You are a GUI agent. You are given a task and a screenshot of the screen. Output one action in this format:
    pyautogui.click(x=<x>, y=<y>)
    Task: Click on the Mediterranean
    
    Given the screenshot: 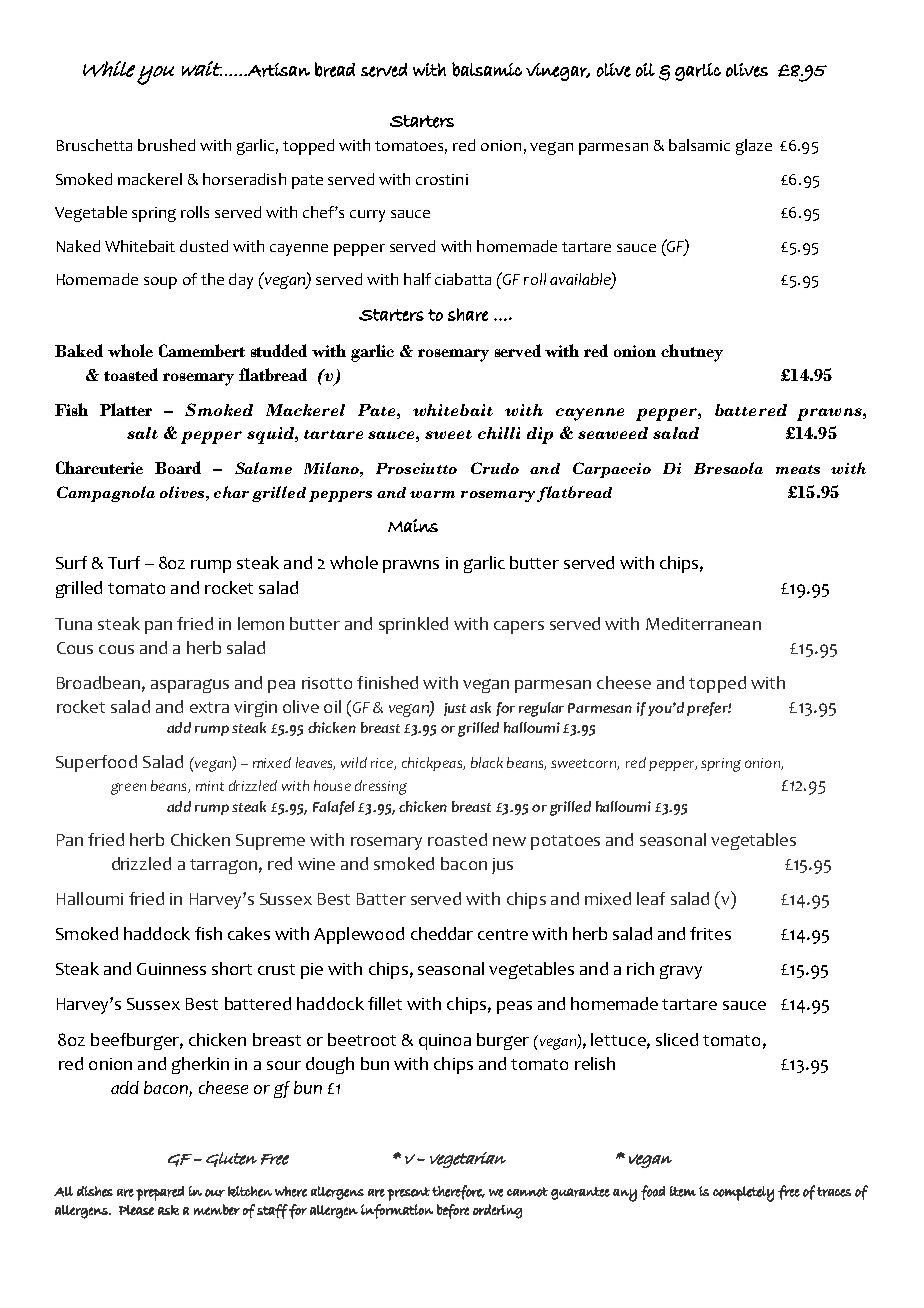 What is the action you would take?
    pyautogui.click(x=703, y=623)
